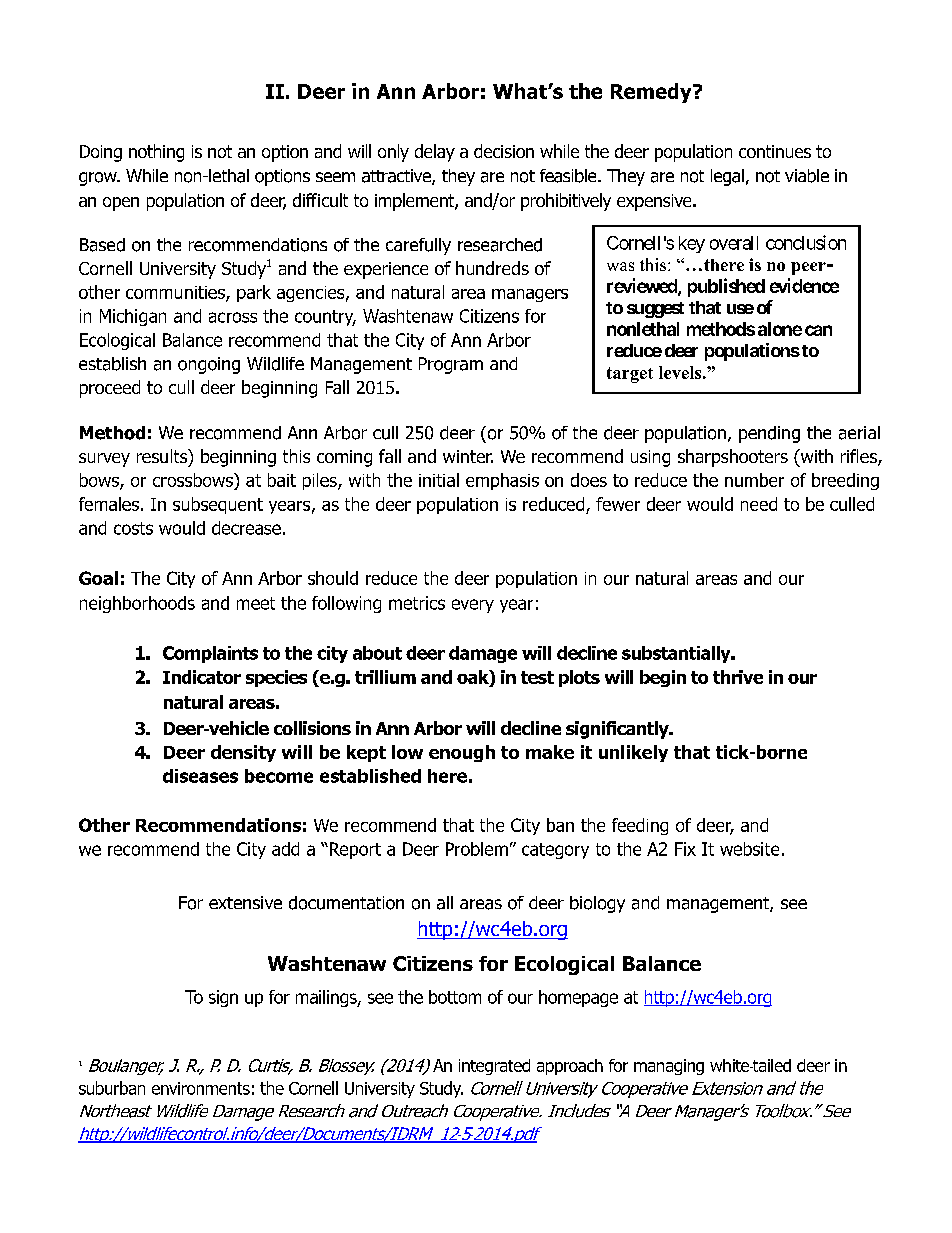 The image size is (952, 1233). What do you see at coordinates (494, 1067) in the document?
I see `integrated` at bounding box center [494, 1067].
